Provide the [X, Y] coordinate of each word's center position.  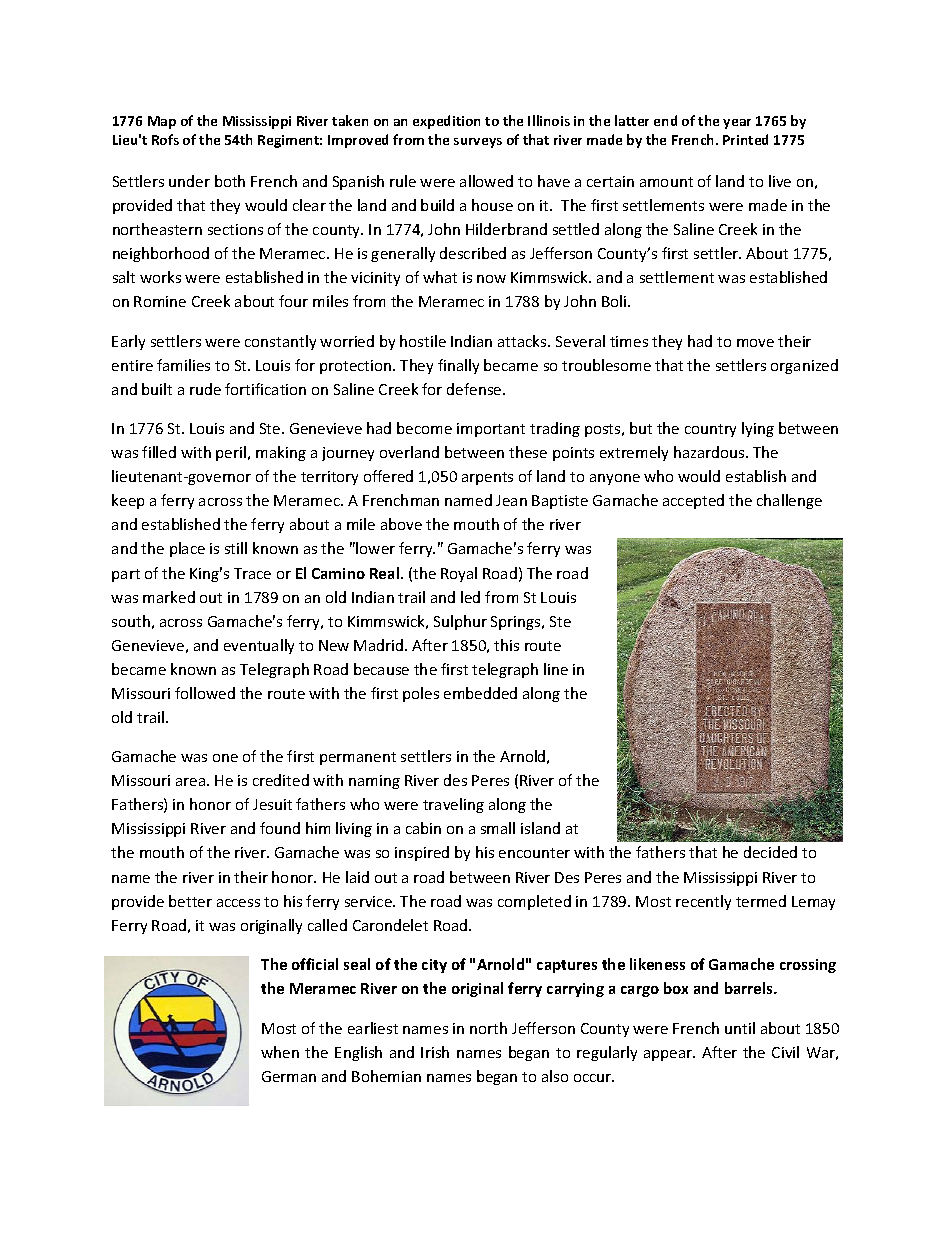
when [280, 1052]
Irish [435, 1052]
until [740, 1028]
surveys [478, 143]
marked [169, 597]
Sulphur [460, 622]
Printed [745, 139]
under [189, 181]
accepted [693, 501]
